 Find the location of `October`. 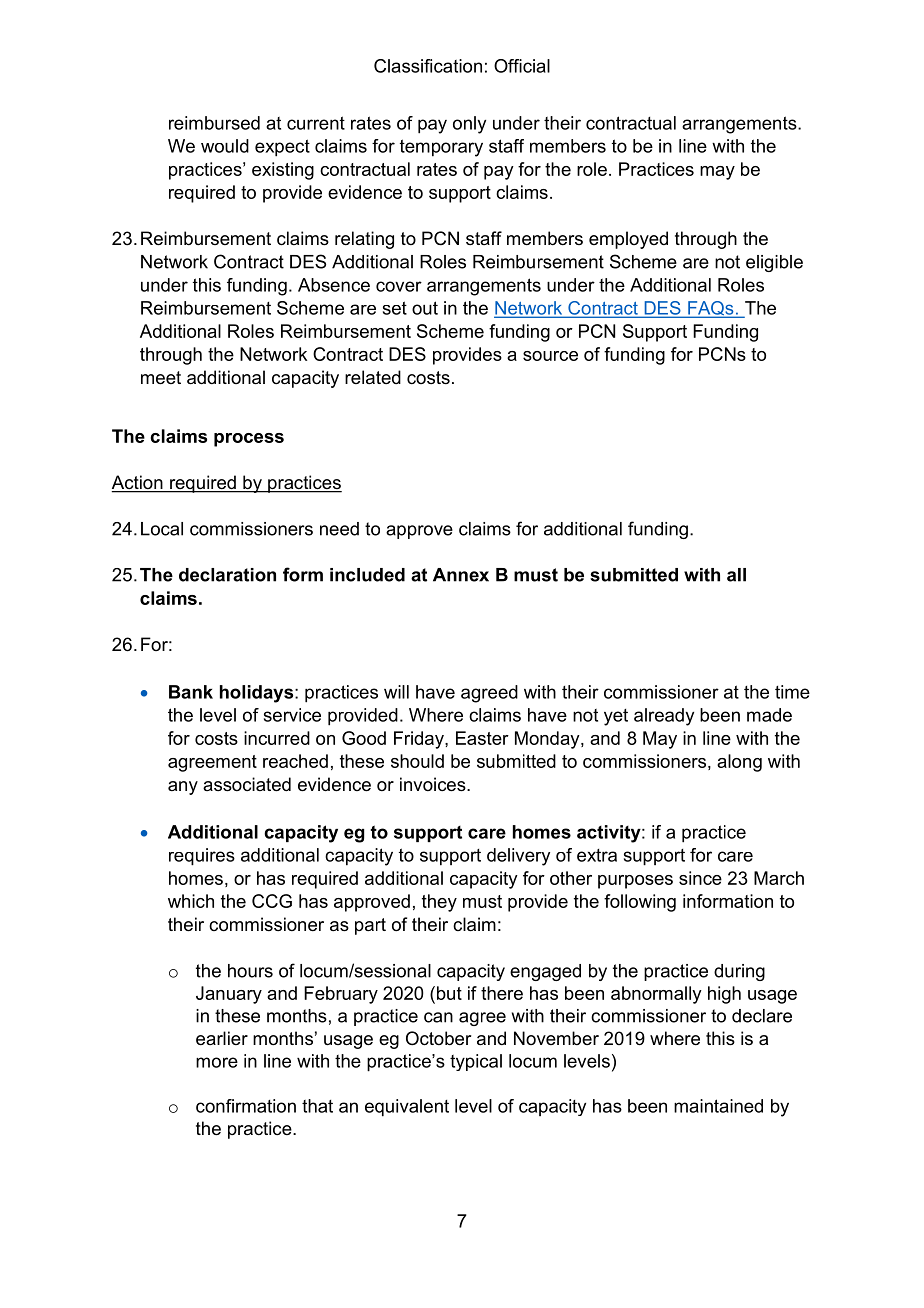

October is located at coordinates (438, 1038).
